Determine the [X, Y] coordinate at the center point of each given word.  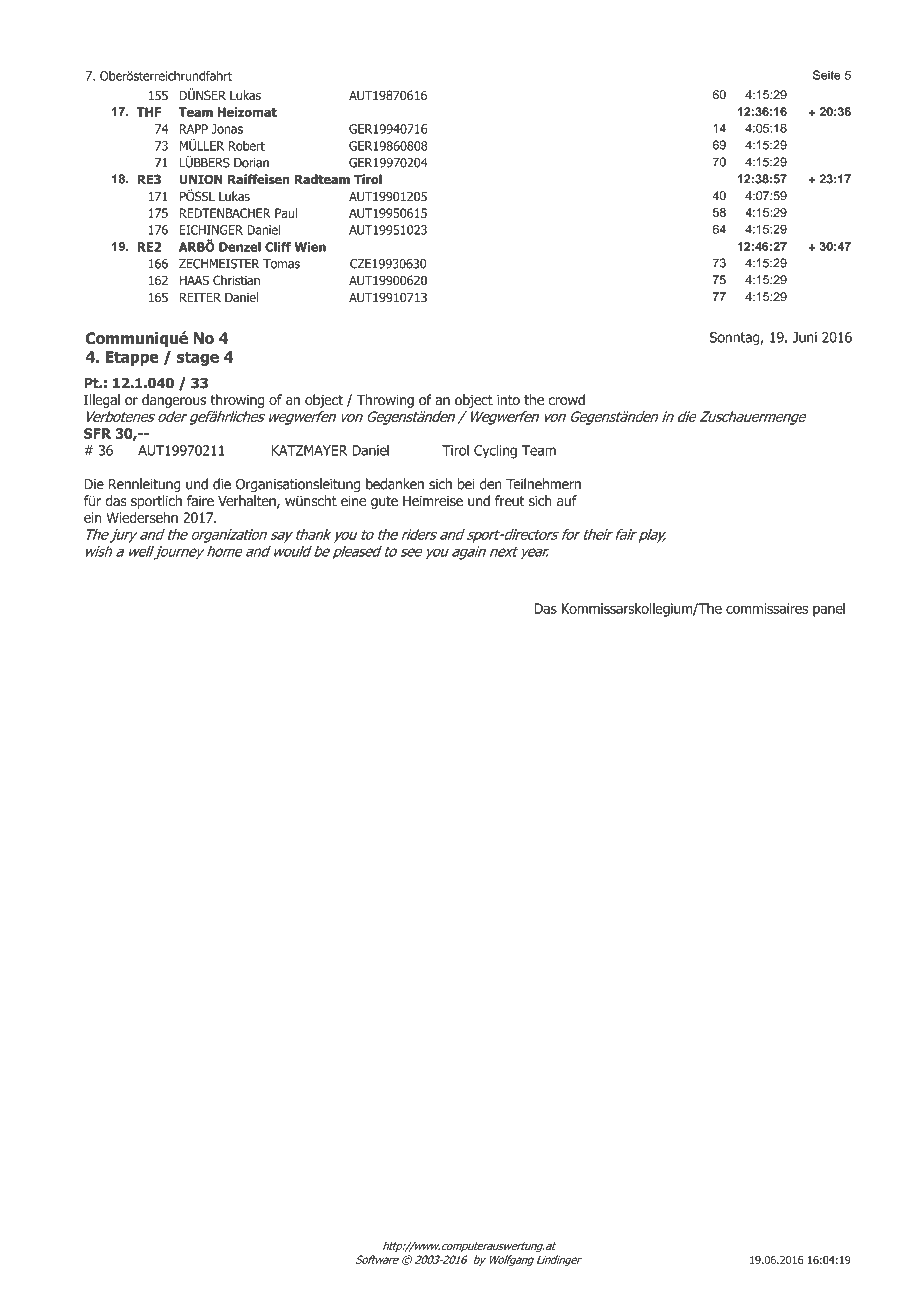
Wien [310, 247]
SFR [97, 433]
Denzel [240, 247]
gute [384, 502]
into [508, 400]
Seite [827, 75]
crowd [567, 400]
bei [466, 484]
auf [567, 501]
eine [353, 500]
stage [198, 358]
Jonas [227, 129]
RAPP [194, 129]
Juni [804, 337]
